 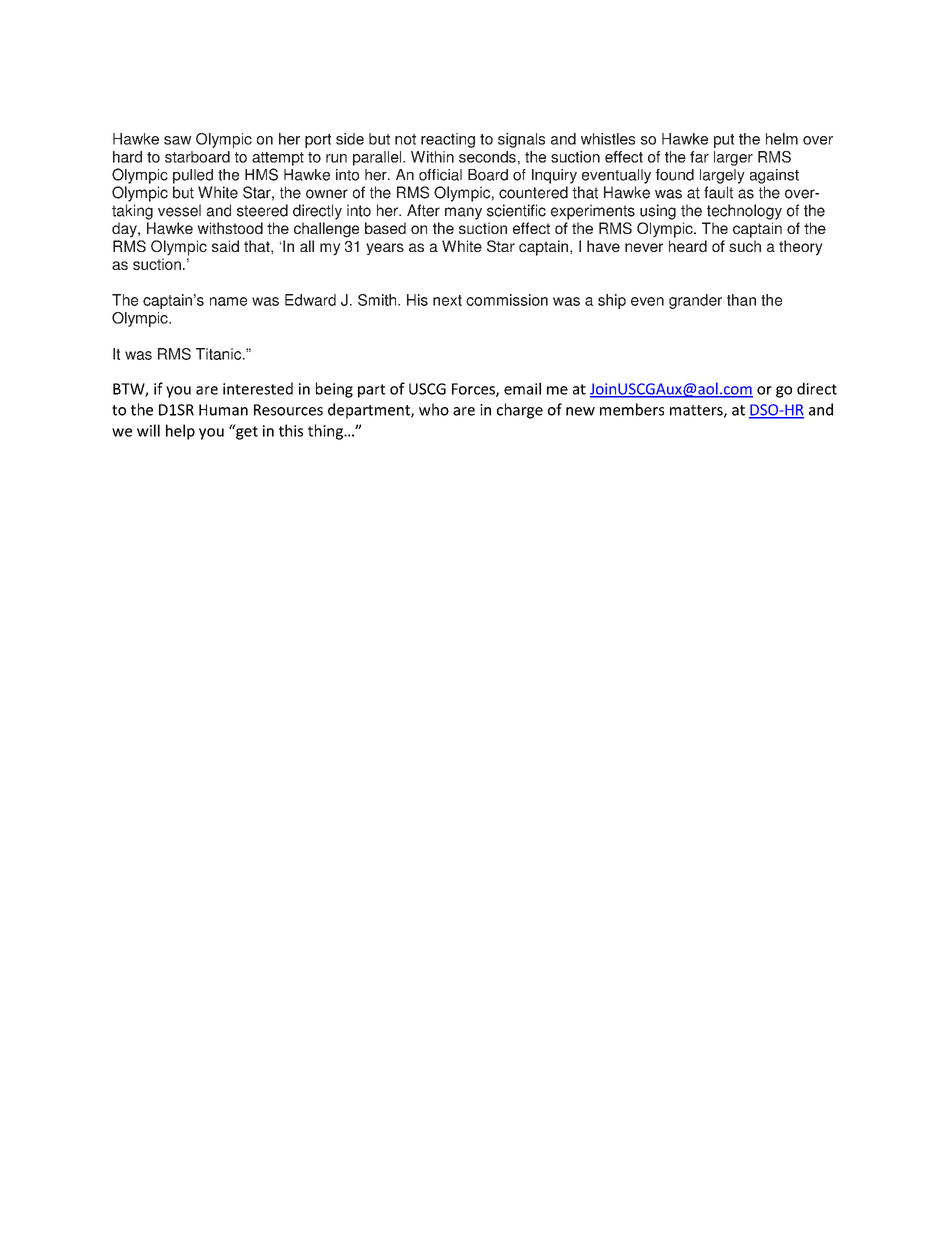 What do you see at coordinates (724, 141) in the page?
I see `put` at bounding box center [724, 141].
